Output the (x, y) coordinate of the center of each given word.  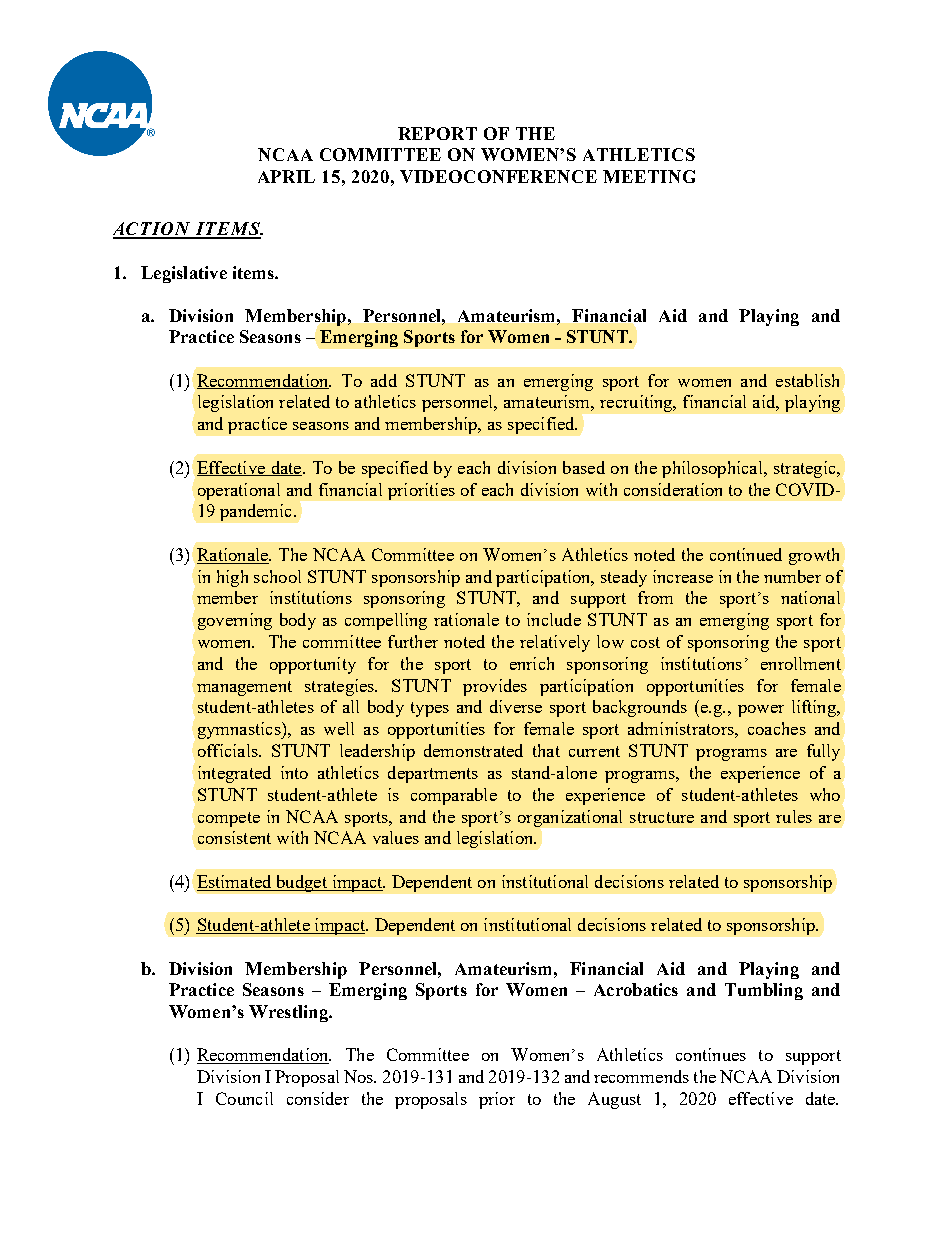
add (384, 380)
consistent (234, 837)
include (554, 619)
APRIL (286, 176)
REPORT (437, 133)
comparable (454, 796)
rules (794, 816)
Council (244, 1098)
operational (239, 491)
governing (235, 621)
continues (711, 1054)
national (810, 597)
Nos (360, 1076)
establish (807, 380)
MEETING (649, 176)
